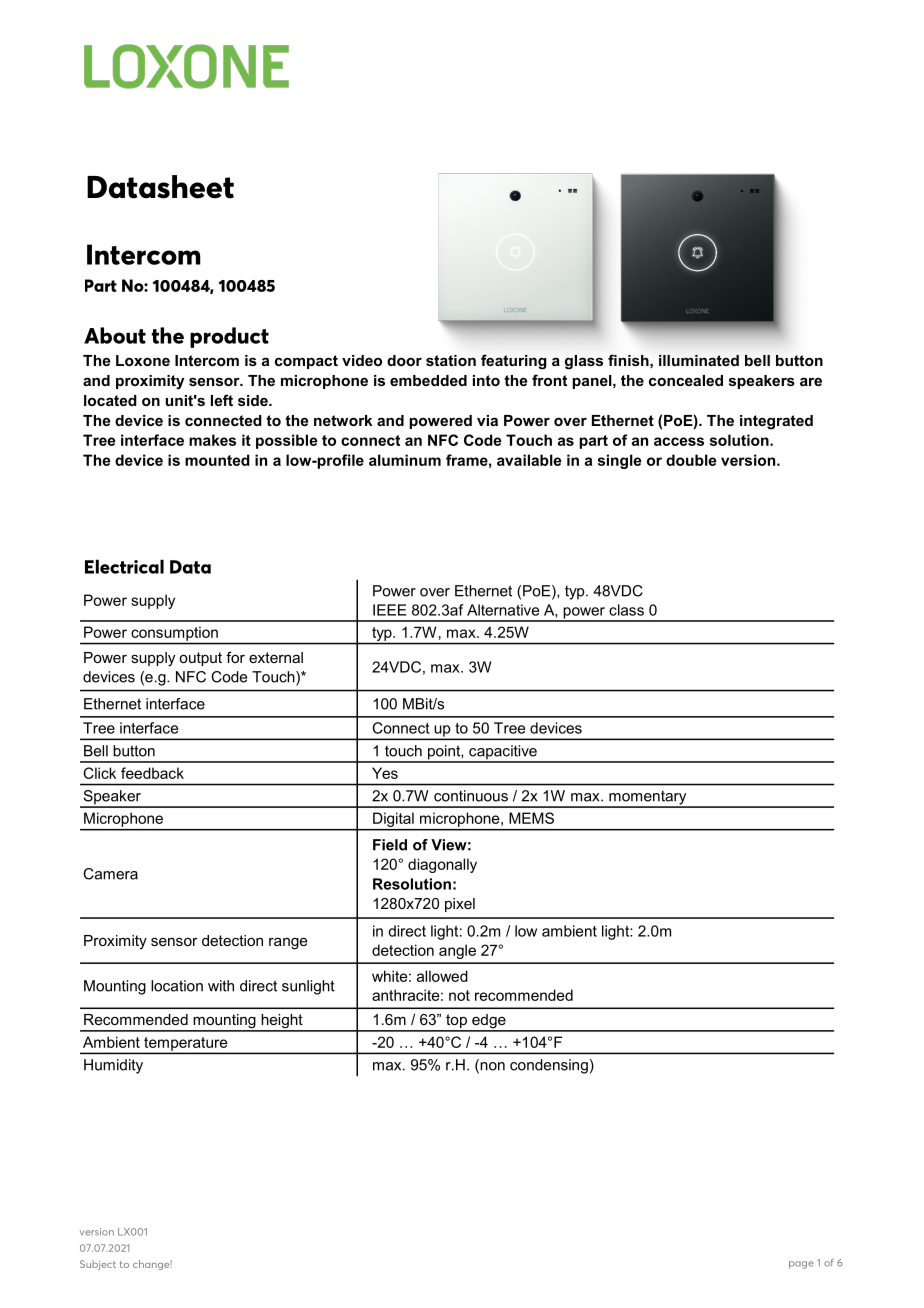  Describe the element at coordinates (229, 337) in the image. I see `product` at that location.
